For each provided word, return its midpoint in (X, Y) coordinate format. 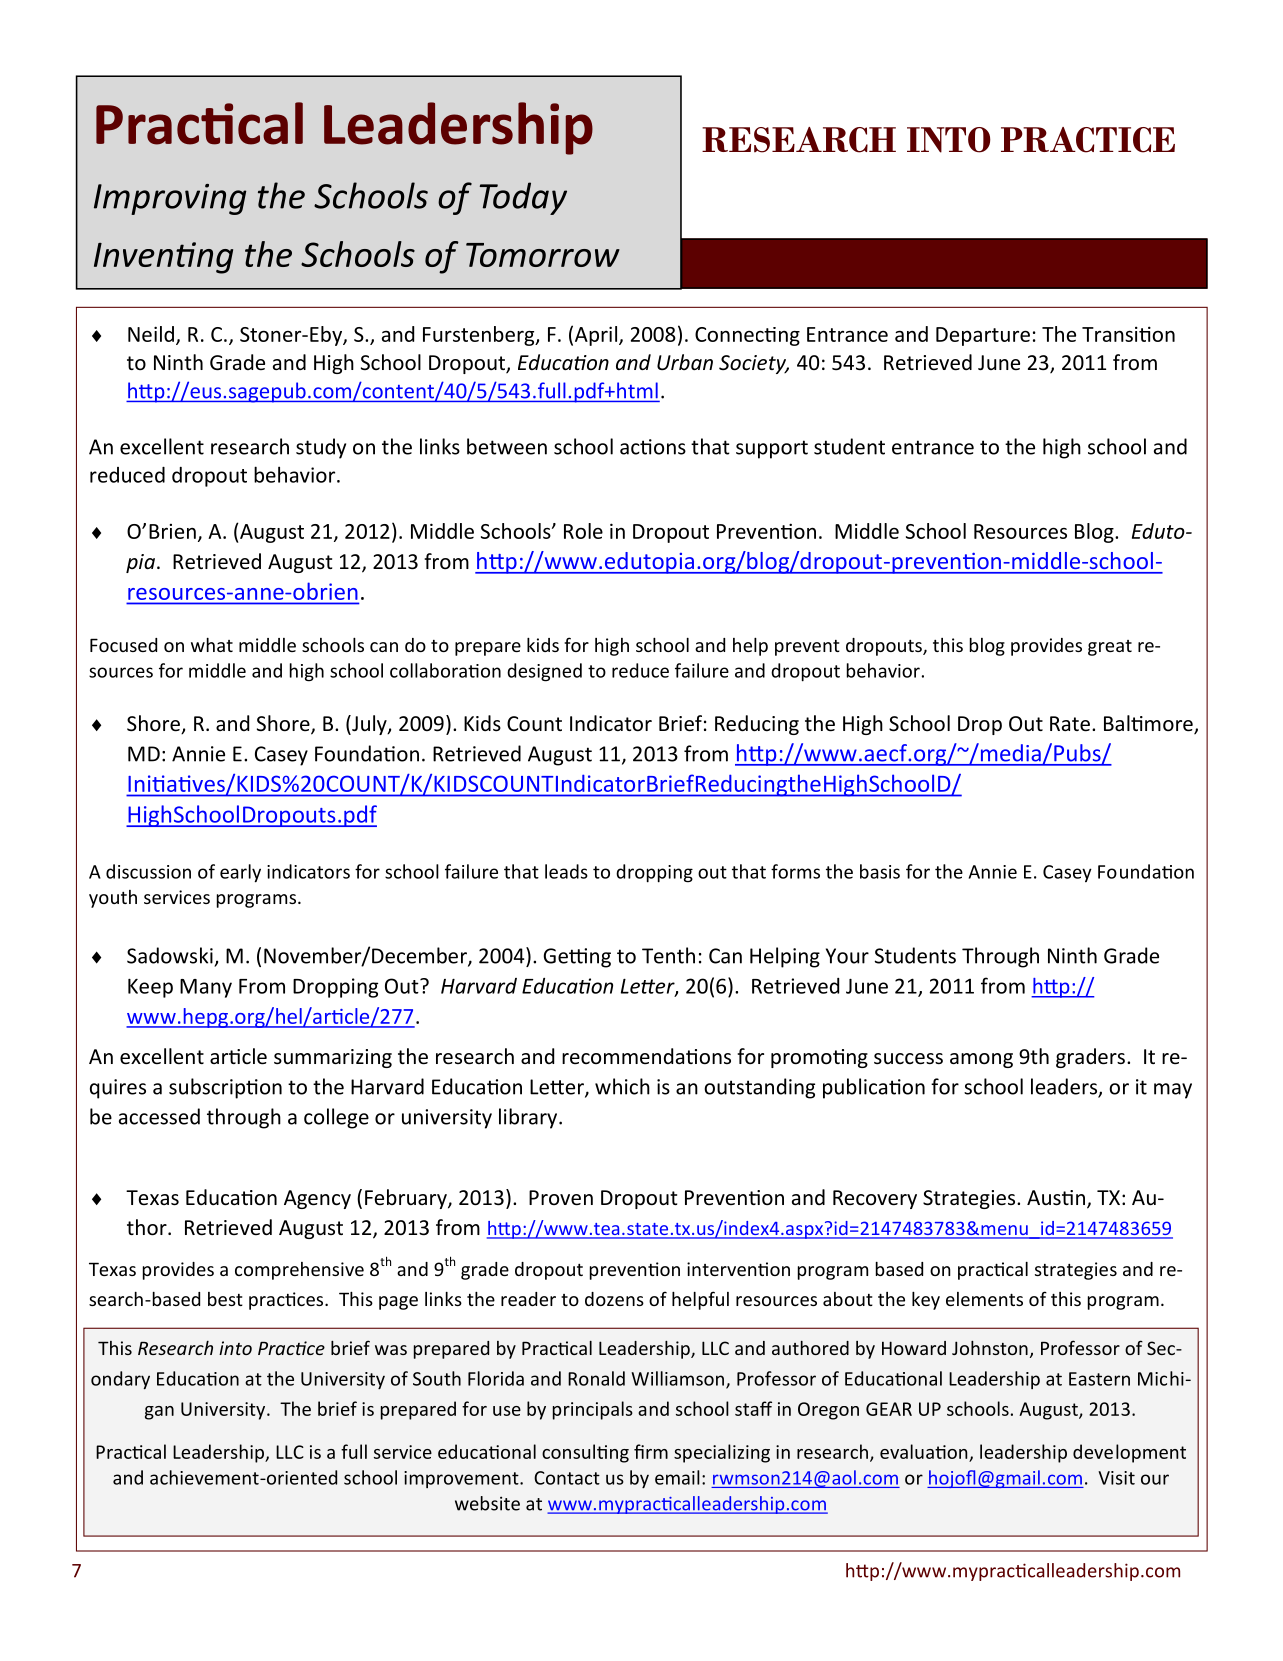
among (981, 1060)
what (212, 645)
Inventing (163, 258)
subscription (225, 1088)
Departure (983, 336)
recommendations (646, 1056)
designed (544, 672)
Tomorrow (543, 255)
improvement (462, 1479)
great (1110, 648)
